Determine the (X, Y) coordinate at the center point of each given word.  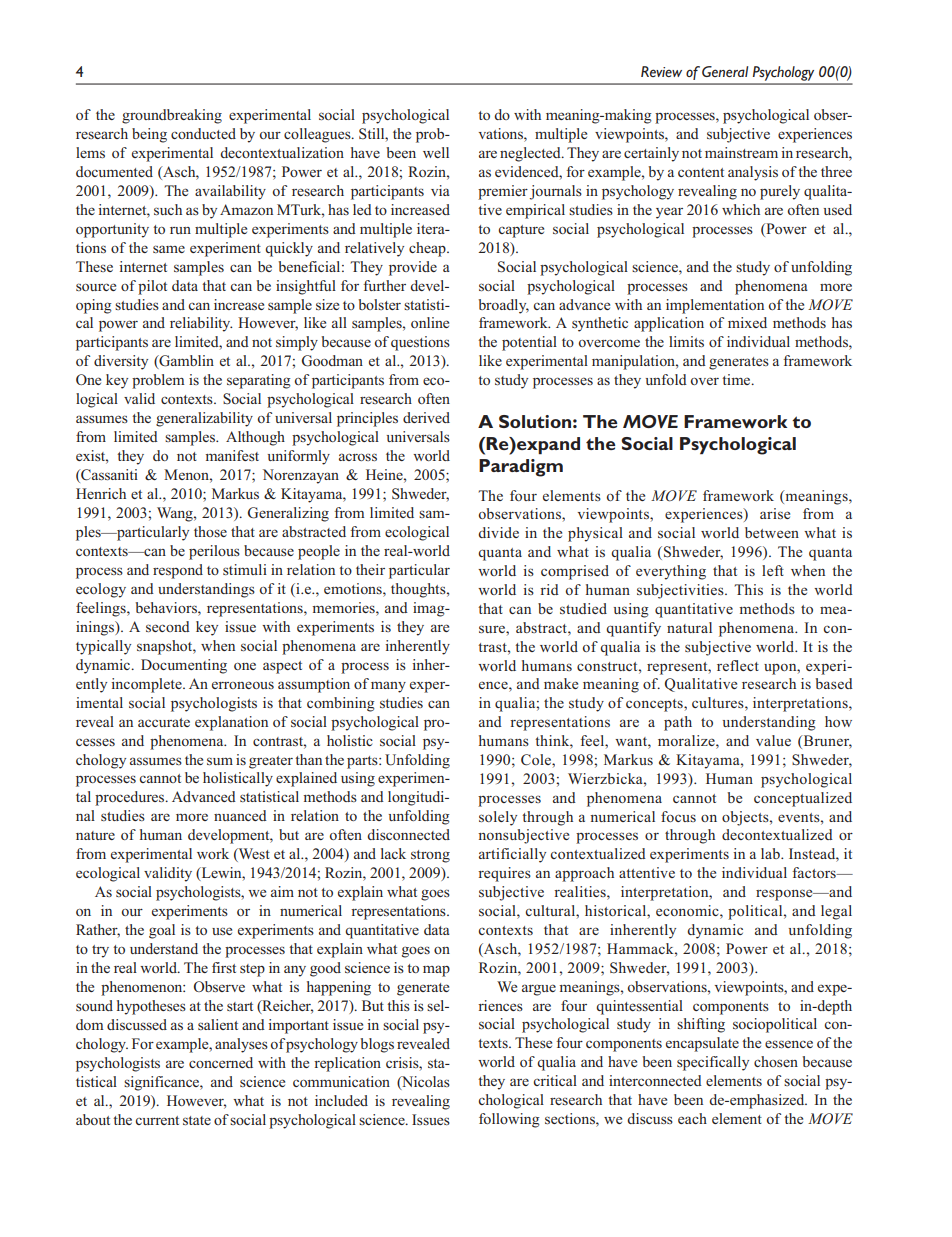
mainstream (741, 152)
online (430, 322)
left (773, 570)
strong (430, 856)
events (800, 817)
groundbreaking (172, 116)
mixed (747, 322)
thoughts (419, 590)
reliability (201, 324)
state (197, 1120)
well (436, 152)
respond (178, 571)
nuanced (240, 815)
